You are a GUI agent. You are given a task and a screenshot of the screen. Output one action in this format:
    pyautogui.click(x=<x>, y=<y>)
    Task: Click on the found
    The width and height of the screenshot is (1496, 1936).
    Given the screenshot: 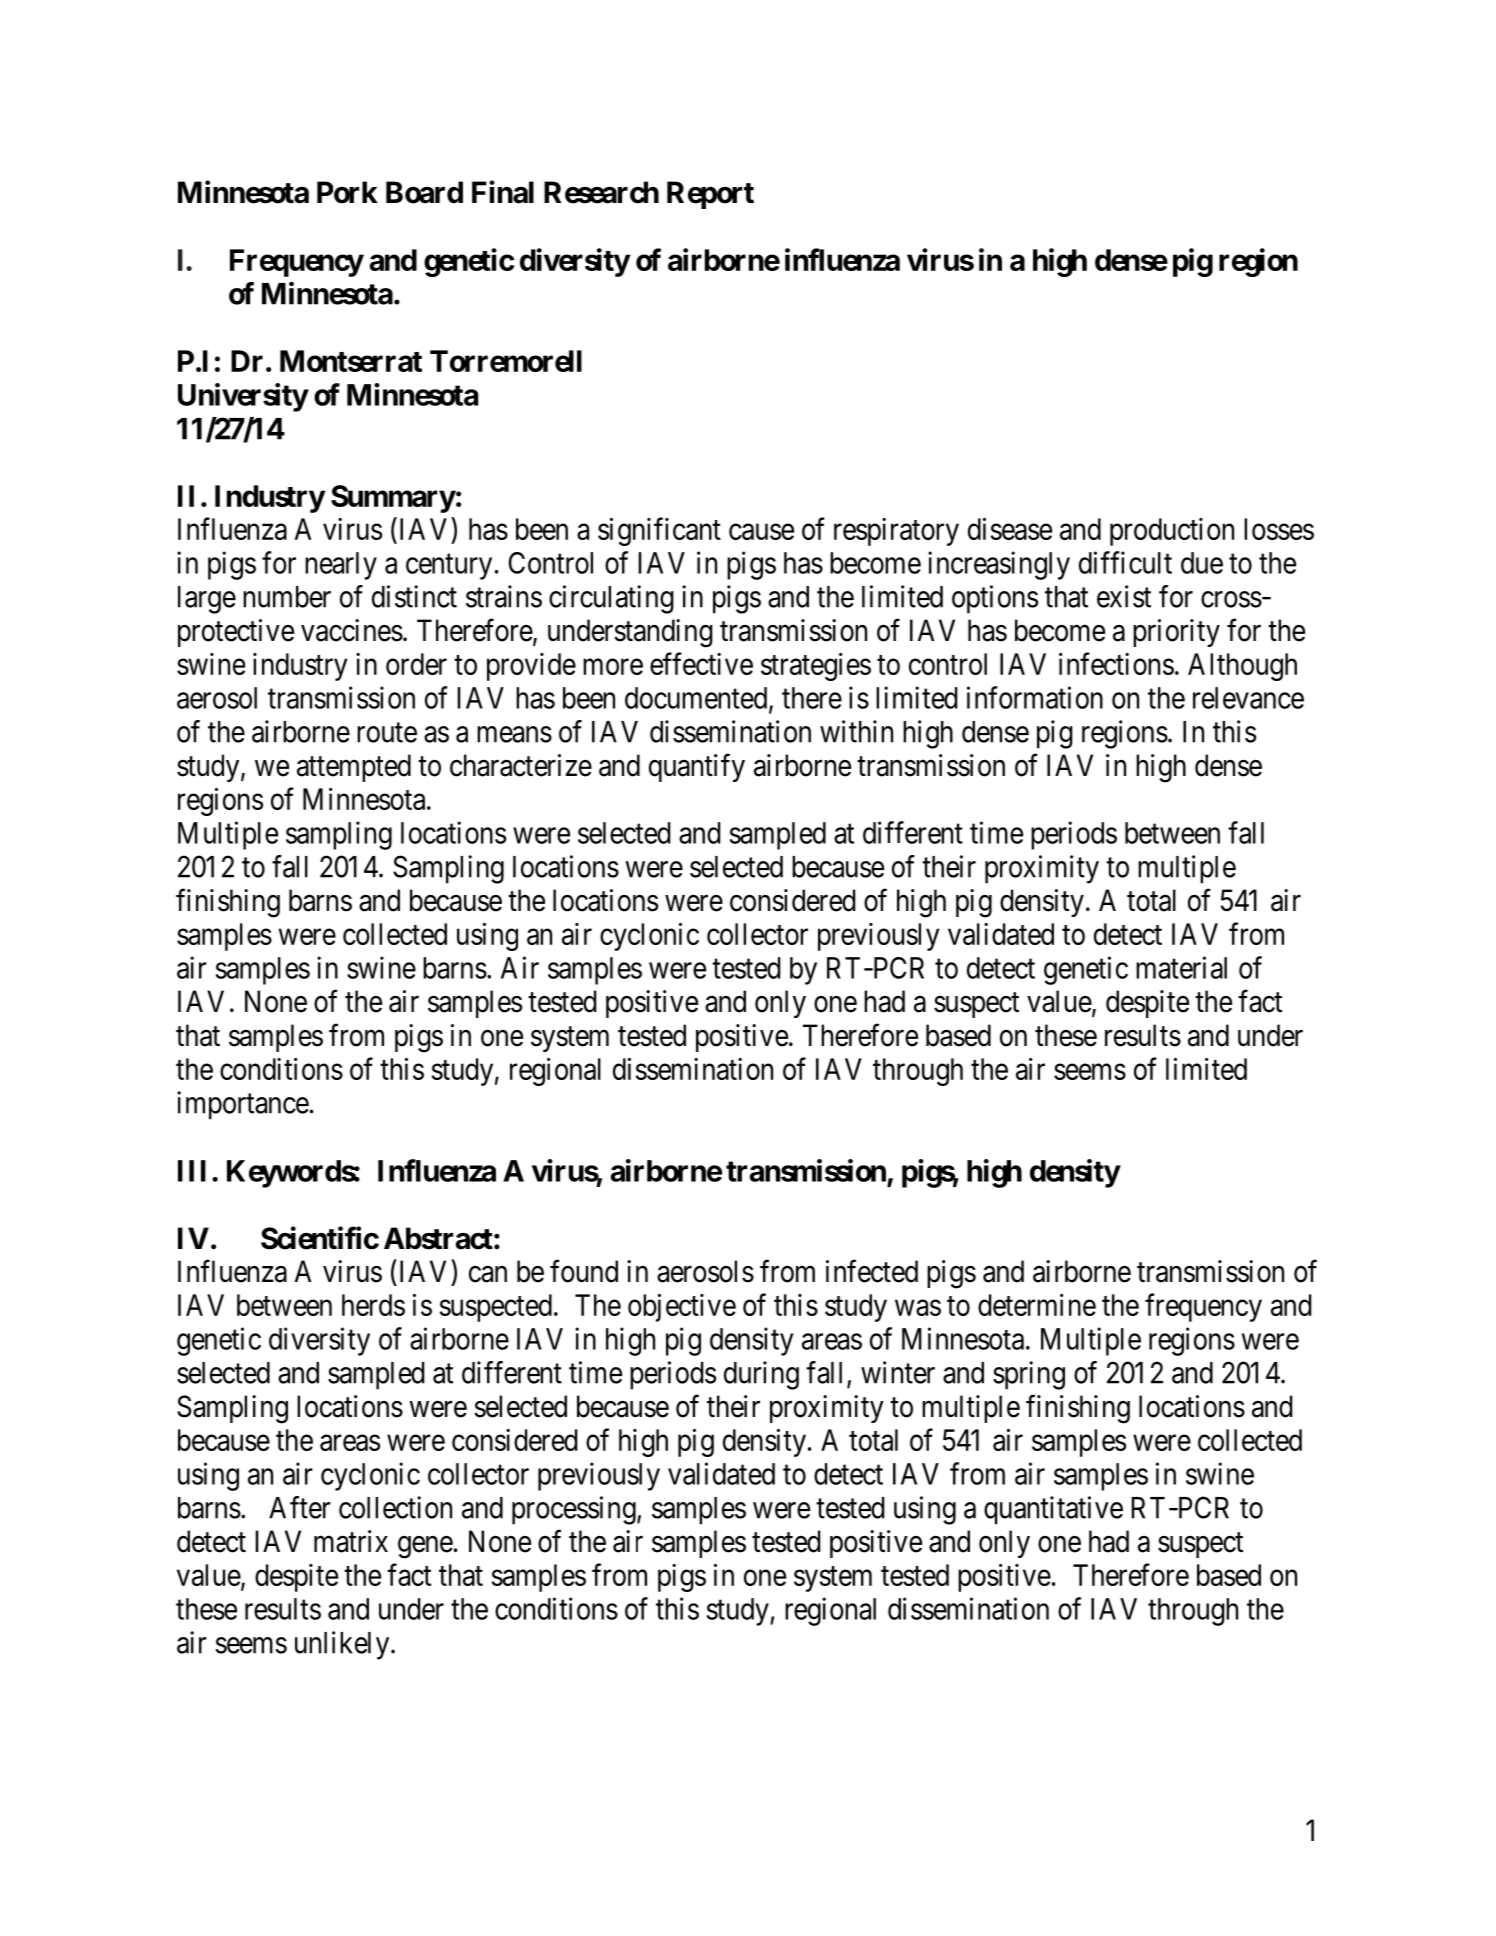 What is the action you would take?
    pyautogui.click(x=584, y=1271)
